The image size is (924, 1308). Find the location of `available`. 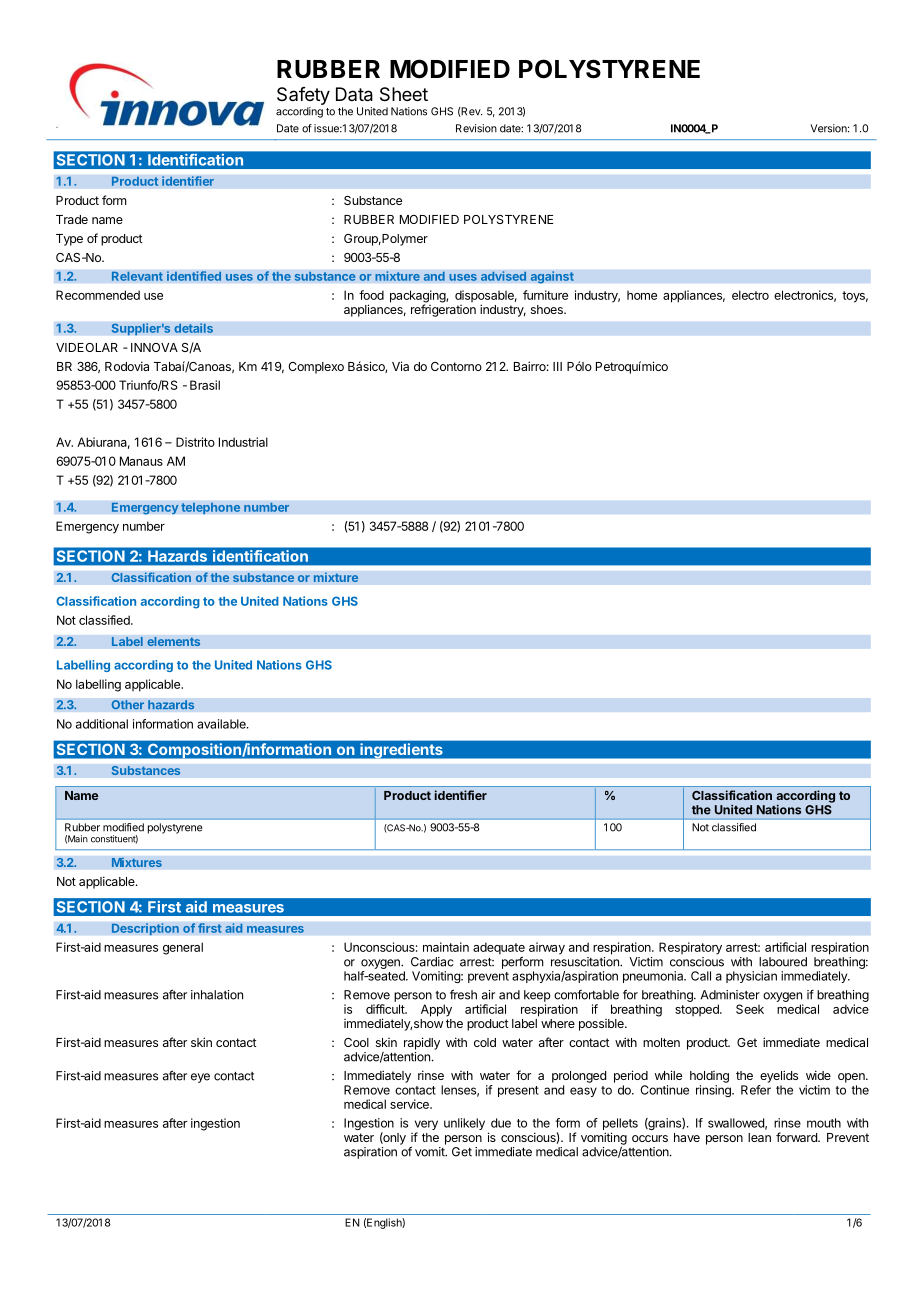

available is located at coordinates (222, 724).
